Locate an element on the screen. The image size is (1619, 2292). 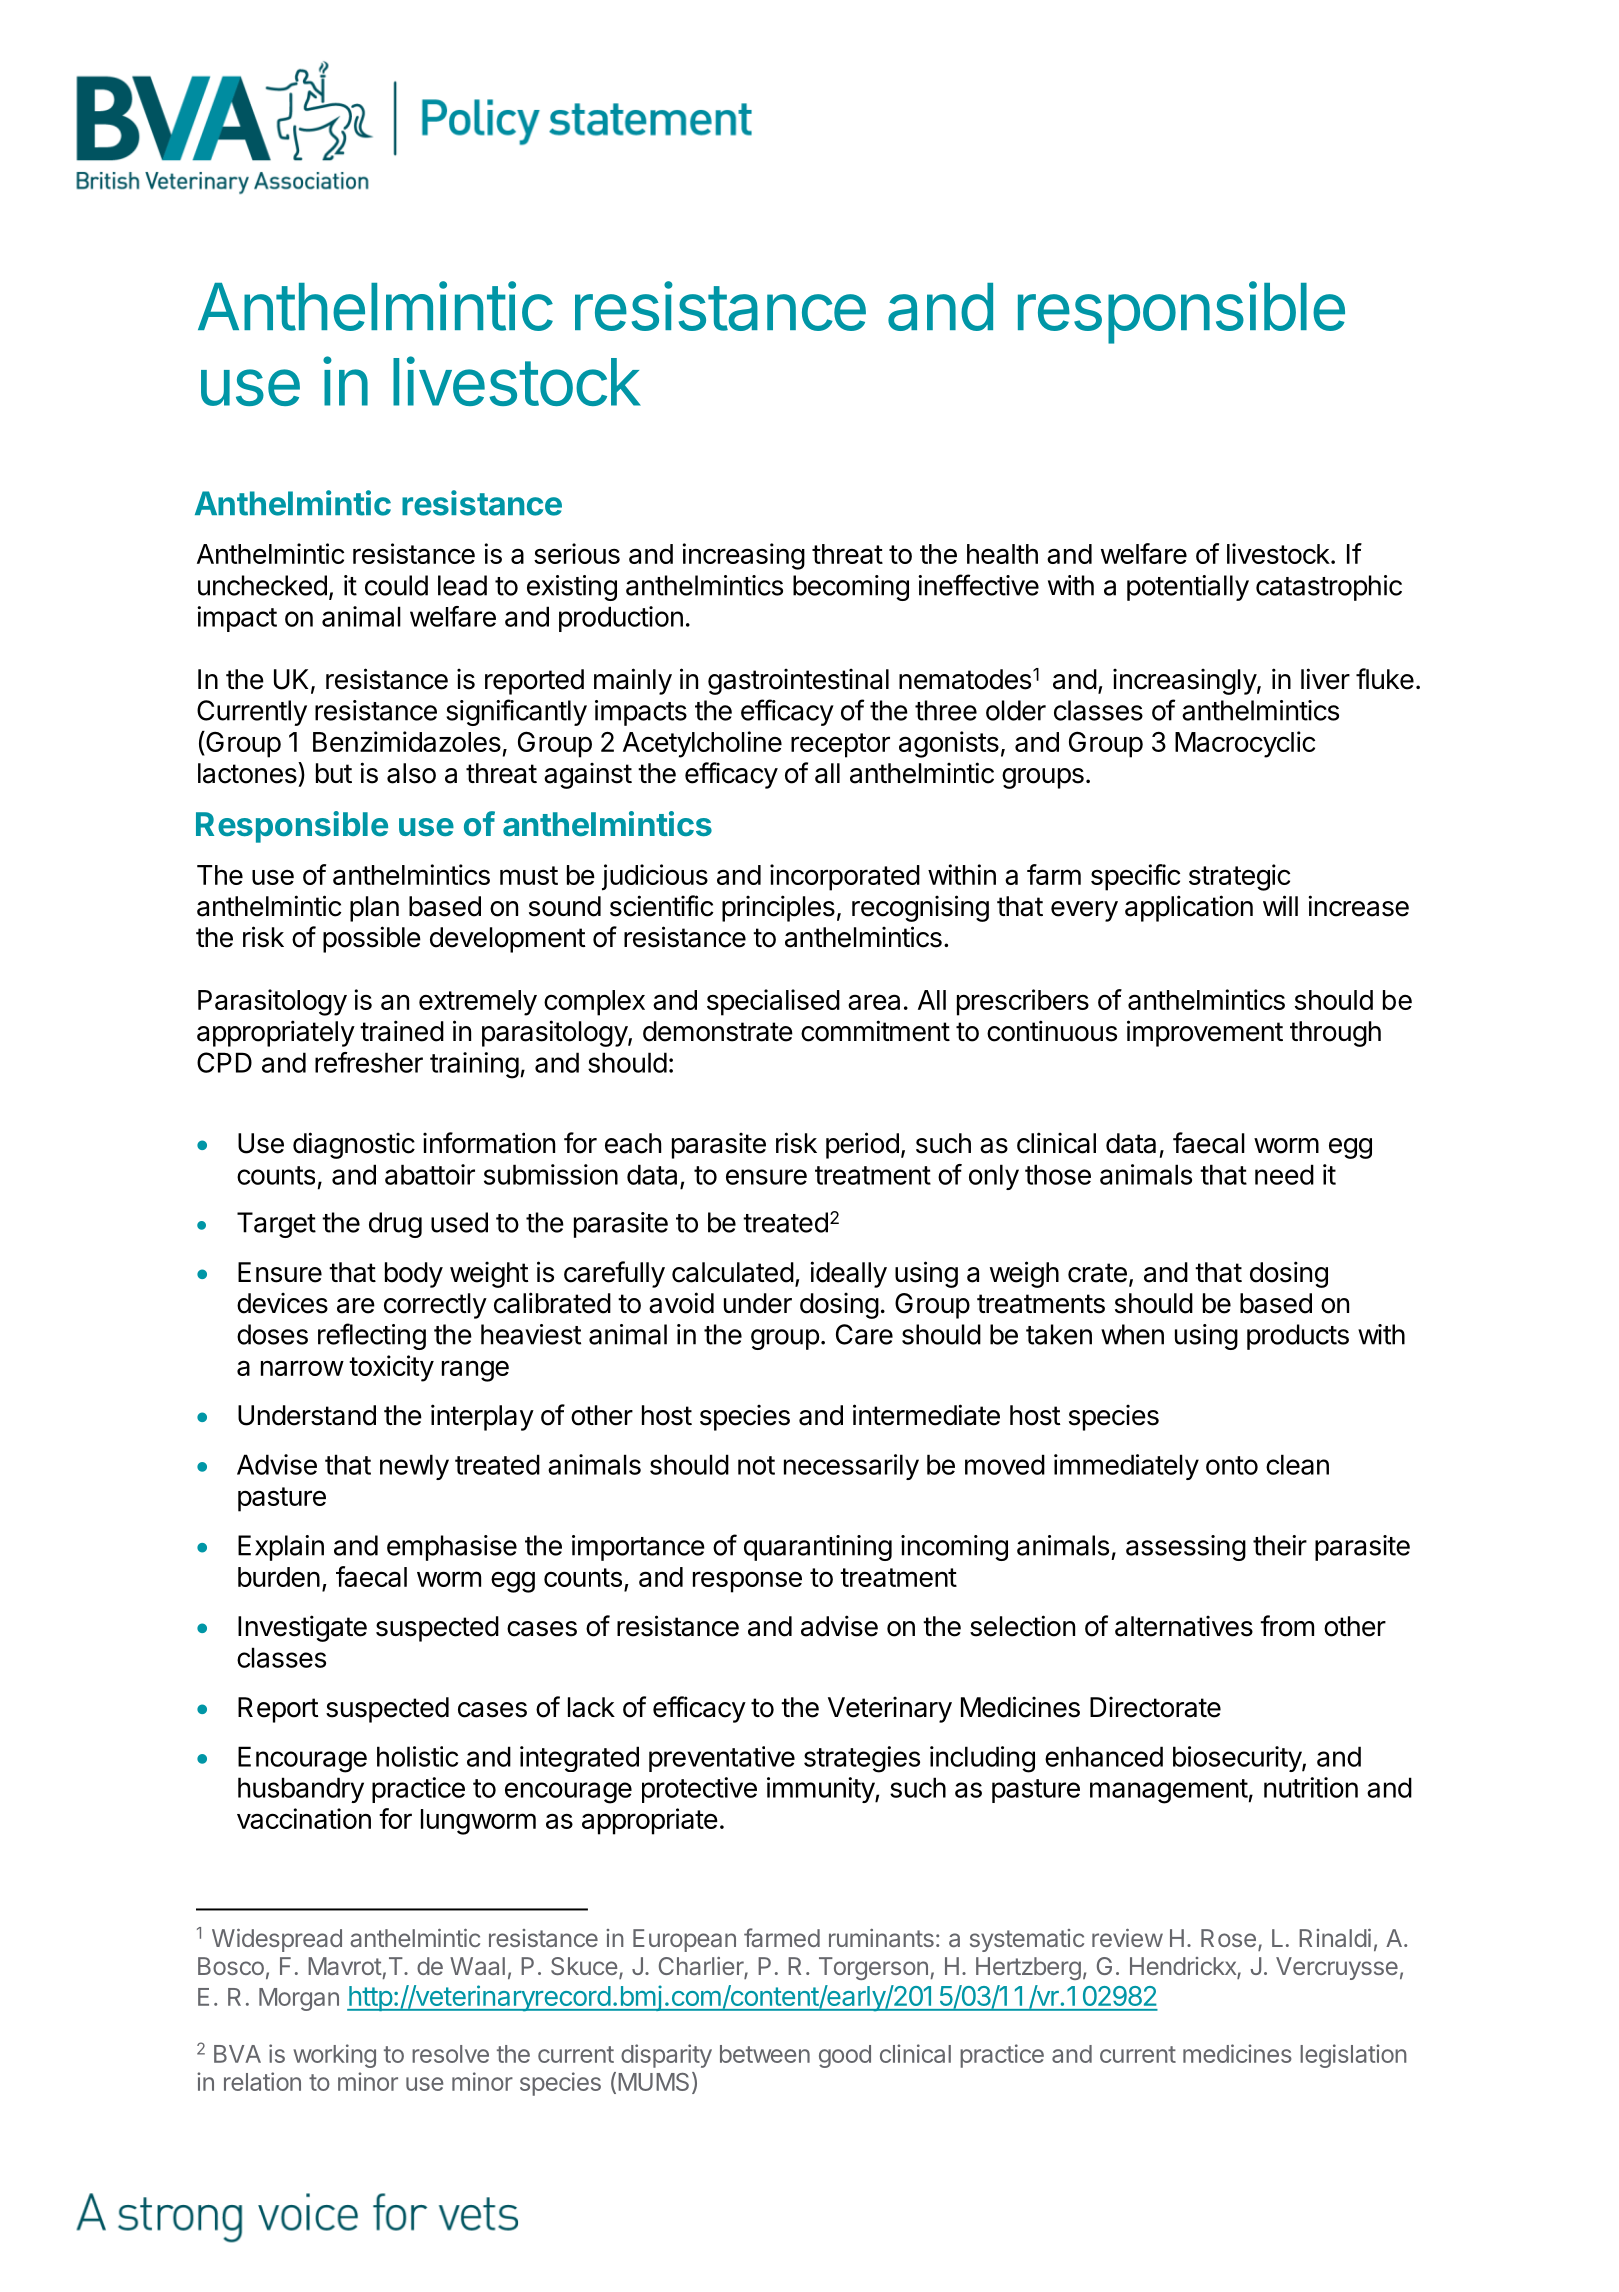
reflecting is located at coordinates (372, 1336).
